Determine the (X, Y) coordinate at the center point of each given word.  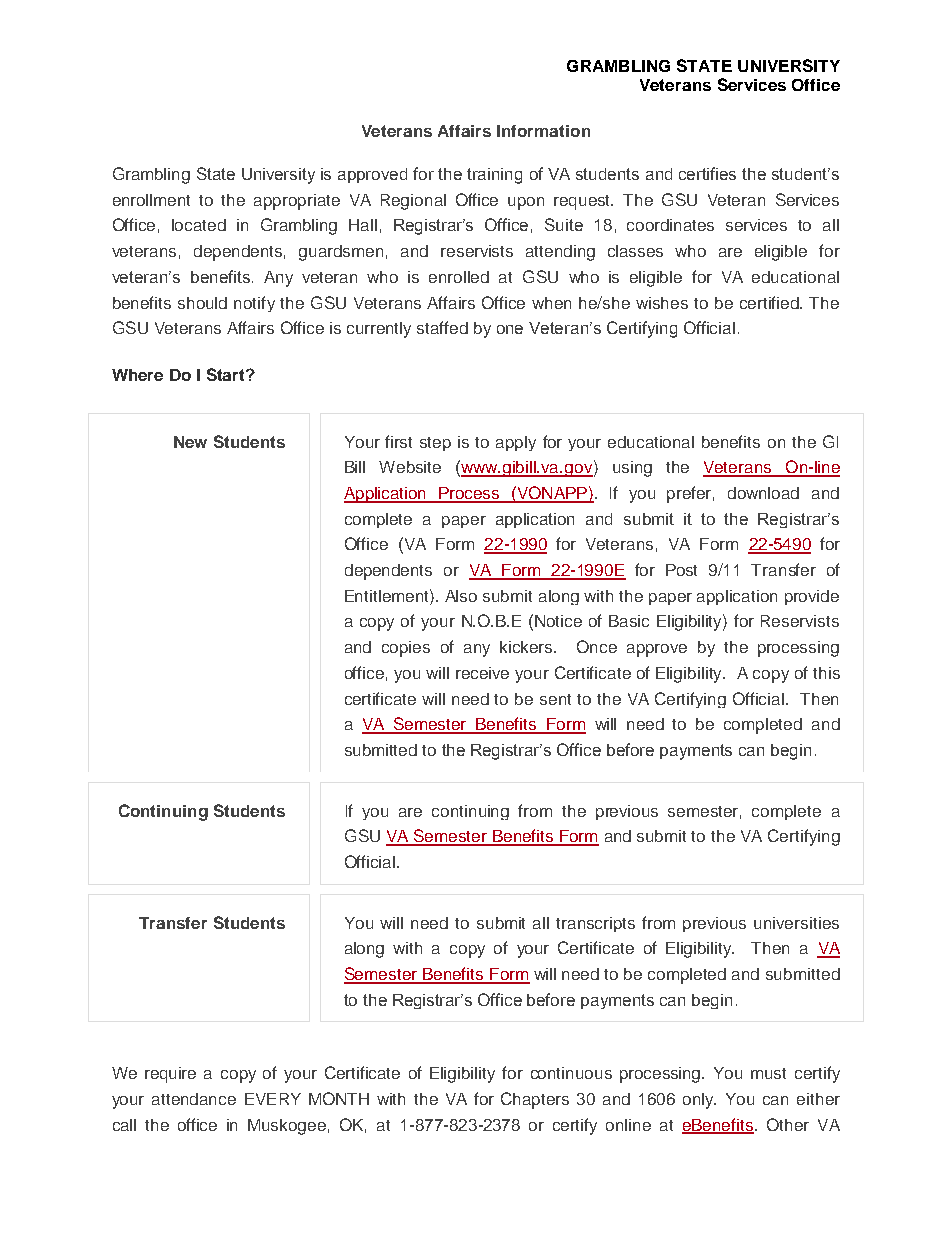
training (494, 176)
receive (482, 673)
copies (406, 649)
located (199, 225)
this (826, 673)
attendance (194, 1099)
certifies (707, 173)
